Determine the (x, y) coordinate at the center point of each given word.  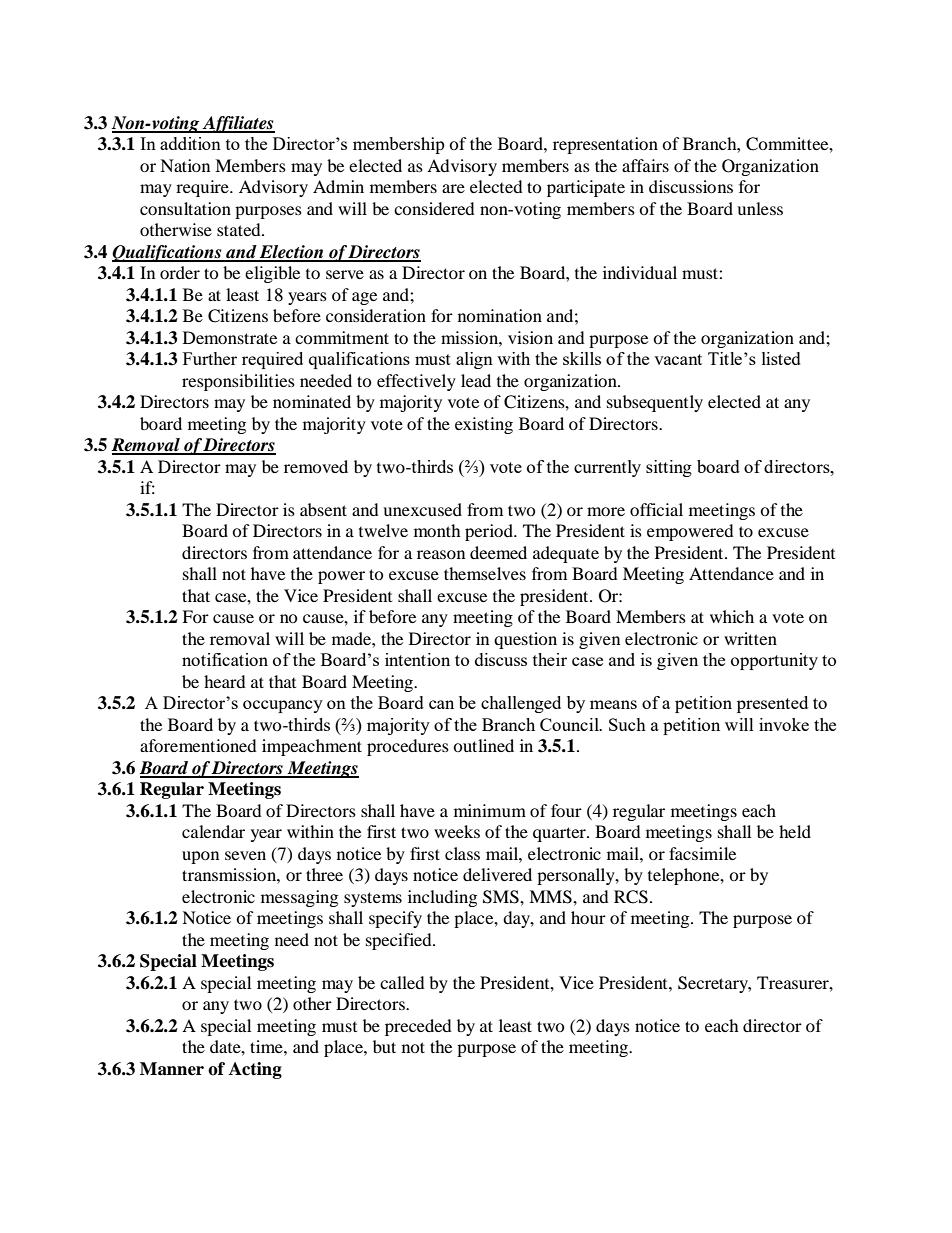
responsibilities (238, 382)
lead (476, 380)
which (732, 616)
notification (225, 659)
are (453, 188)
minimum (490, 810)
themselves (485, 573)
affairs (645, 165)
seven (245, 855)
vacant (678, 359)
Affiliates (238, 124)
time (267, 1046)
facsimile (702, 853)
